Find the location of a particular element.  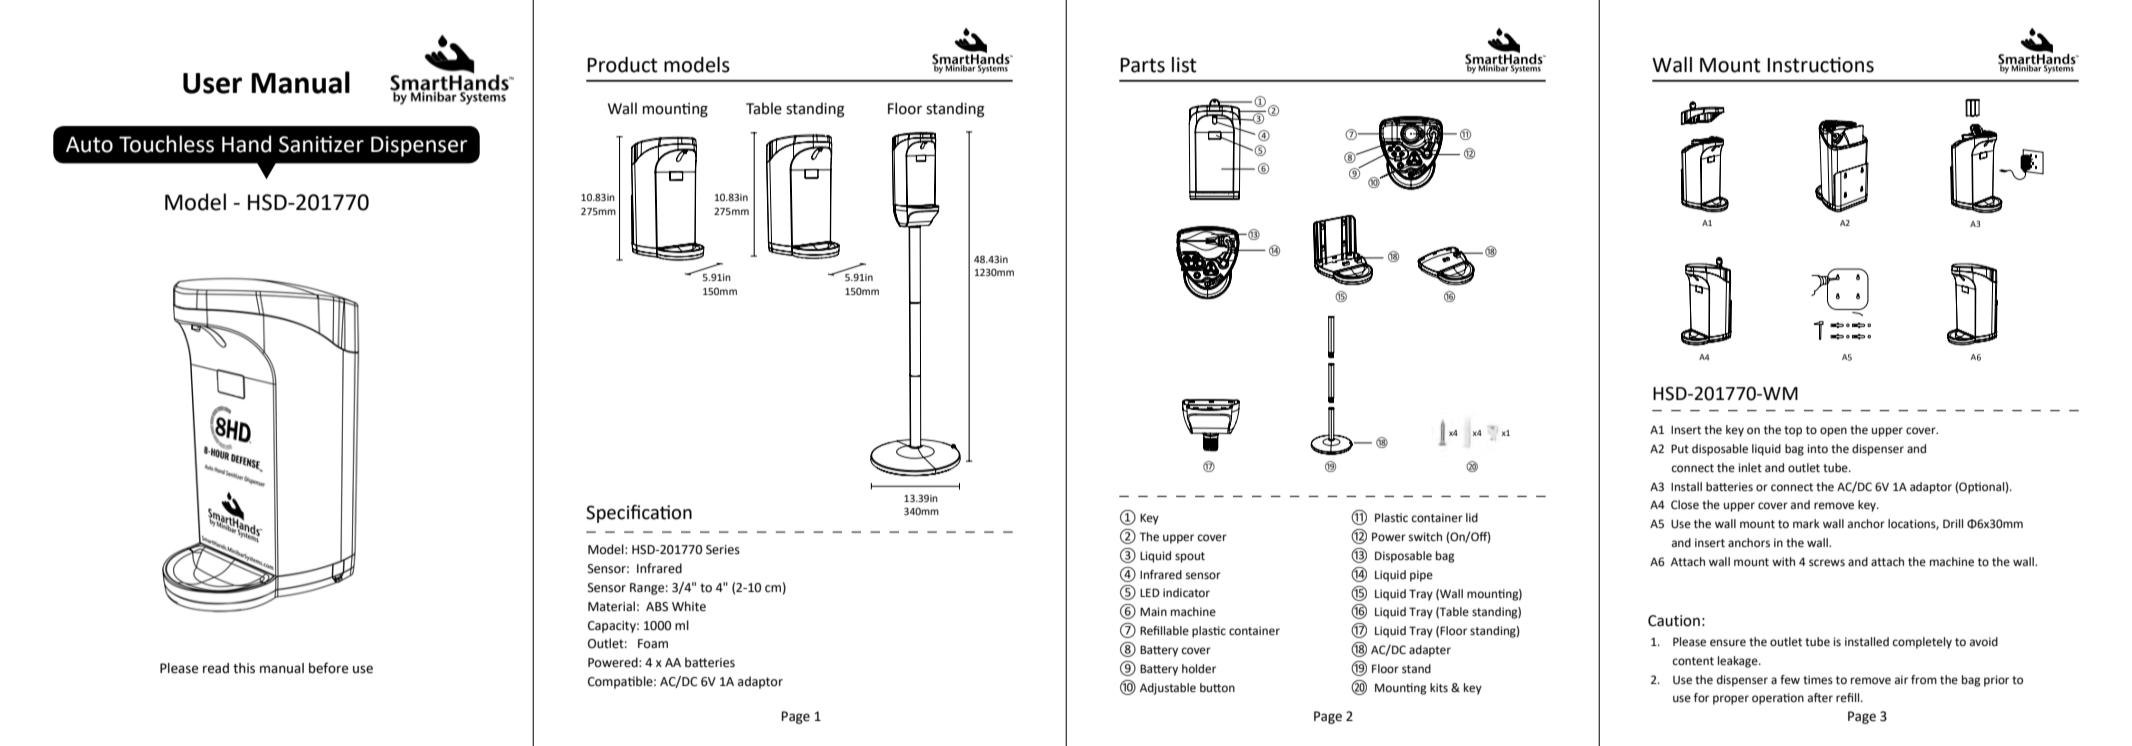

Put is located at coordinates (1680, 448).
